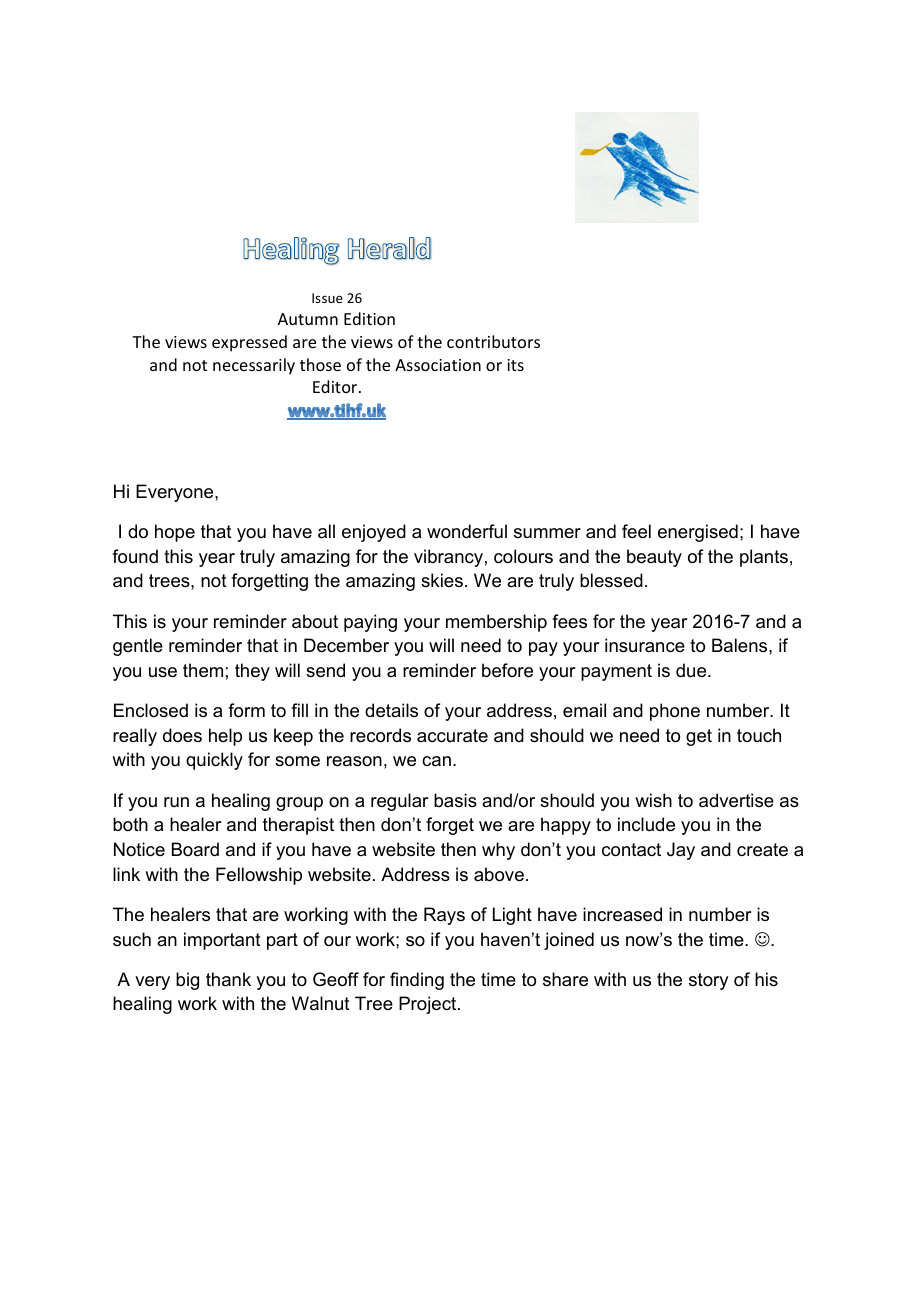  Describe the element at coordinates (417, 981) in the screenshot. I see `finding` at that location.
